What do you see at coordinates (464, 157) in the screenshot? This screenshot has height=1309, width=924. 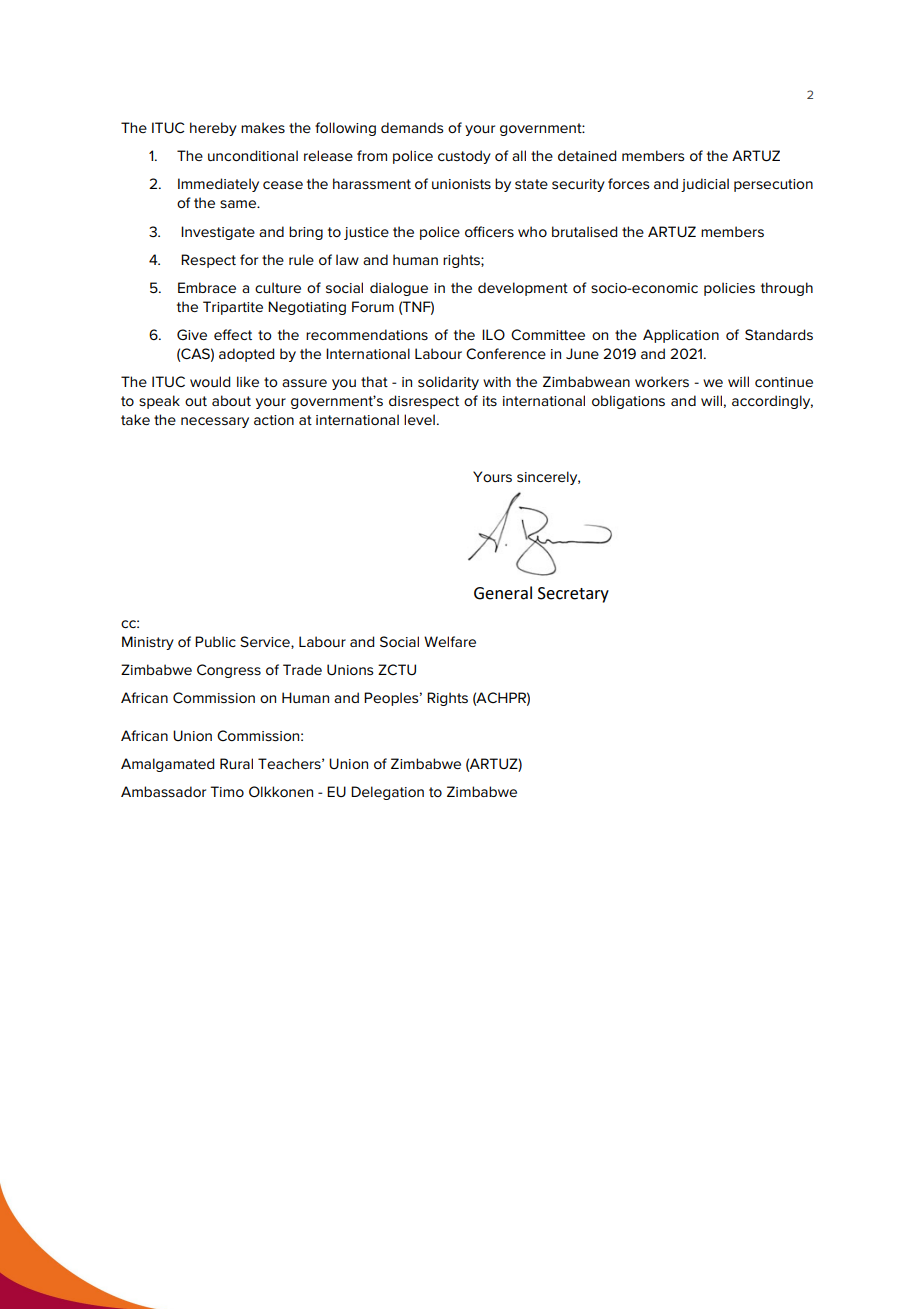 I see `custody` at bounding box center [464, 157].
